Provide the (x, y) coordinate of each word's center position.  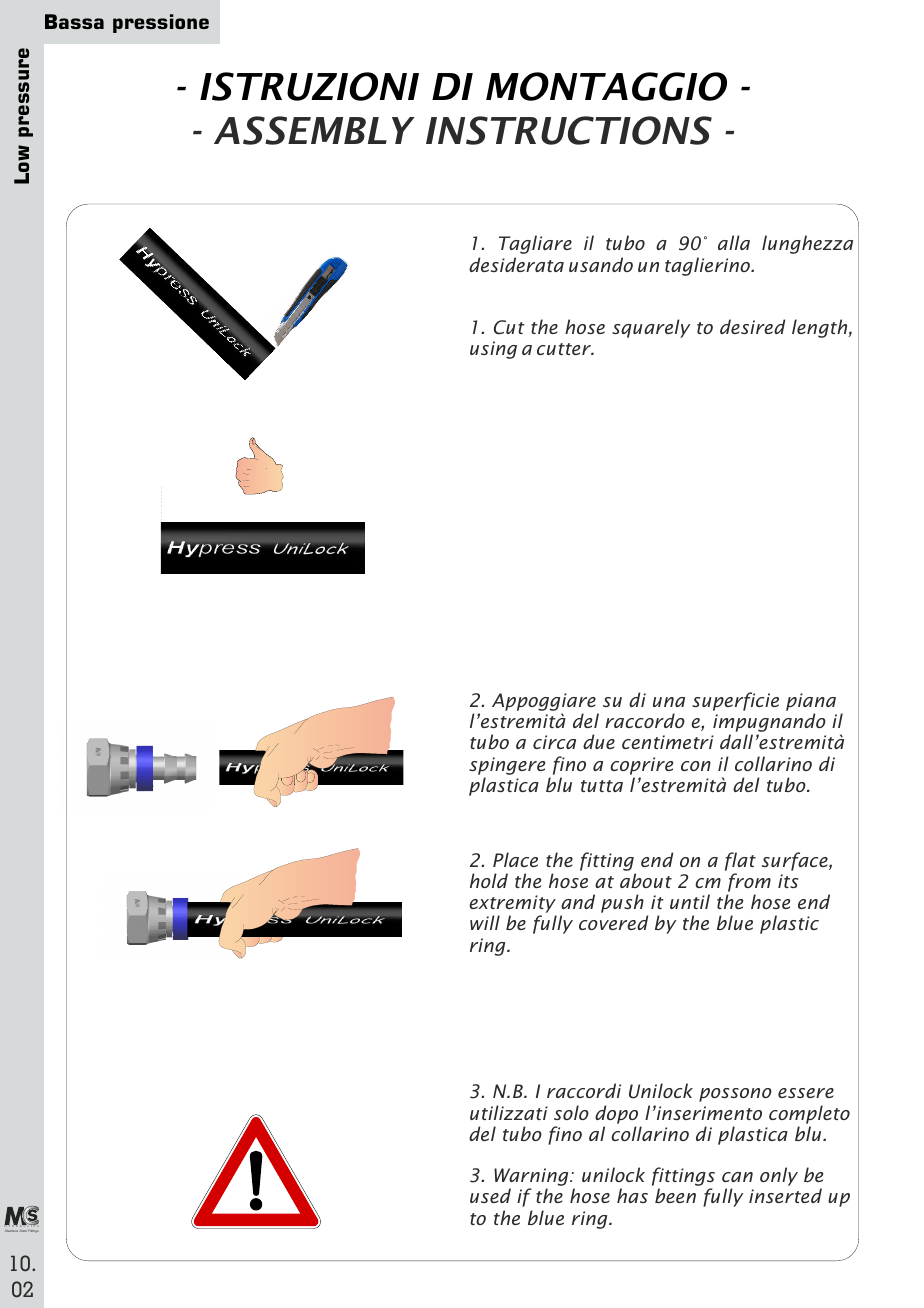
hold (489, 880)
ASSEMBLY (314, 130)
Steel (23, 1230)
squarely (651, 328)
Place (515, 859)
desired (752, 326)
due (599, 741)
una (669, 702)
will (485, 922)
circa (554, 742)
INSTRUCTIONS (569, 130)
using (493, 350)
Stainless (11, 1231)
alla (734, 242)
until (690, 901)
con (696, 766)
